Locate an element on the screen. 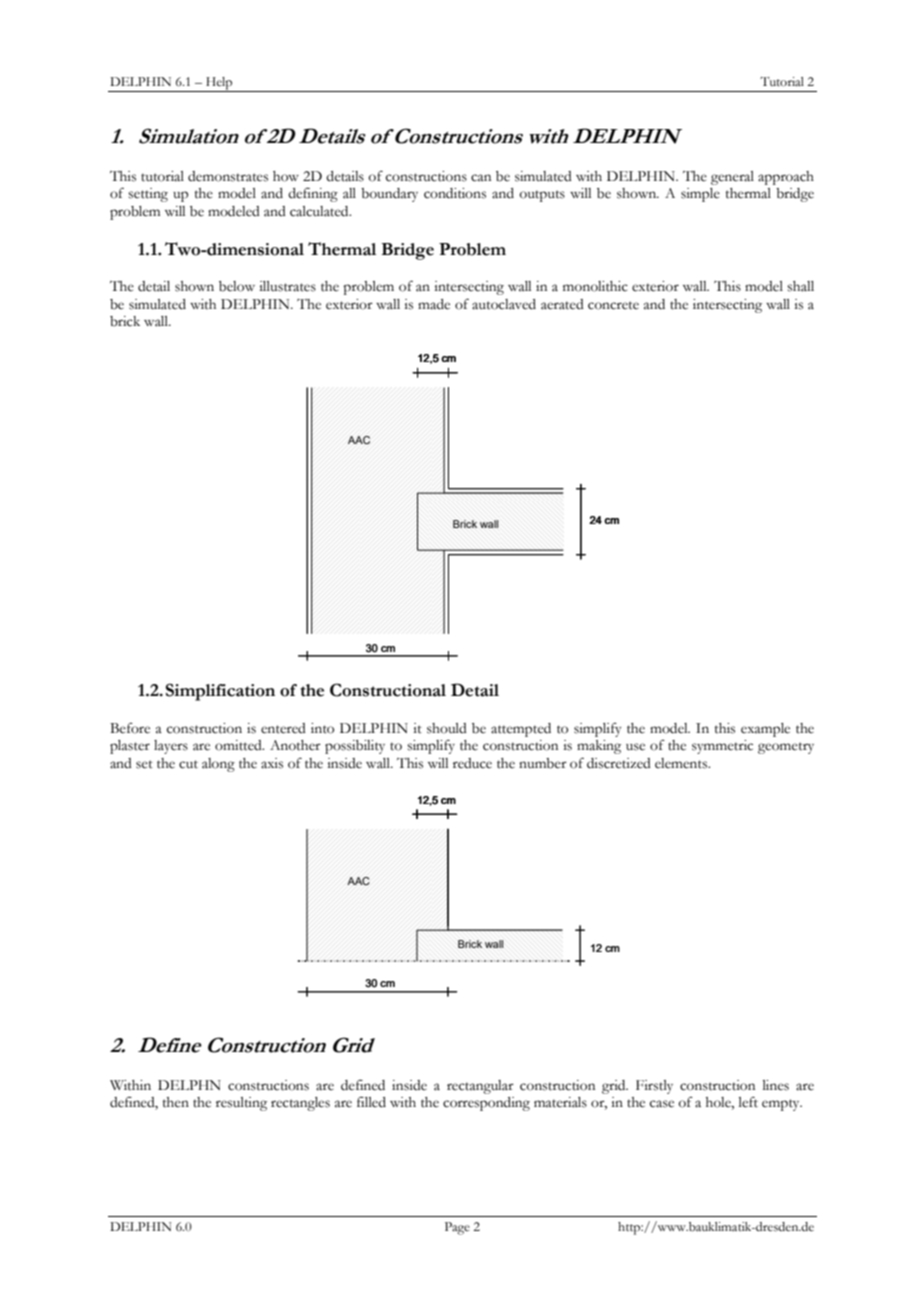 This screenshot has width=924, height=1308. general is located at coordinates (732, 178).
